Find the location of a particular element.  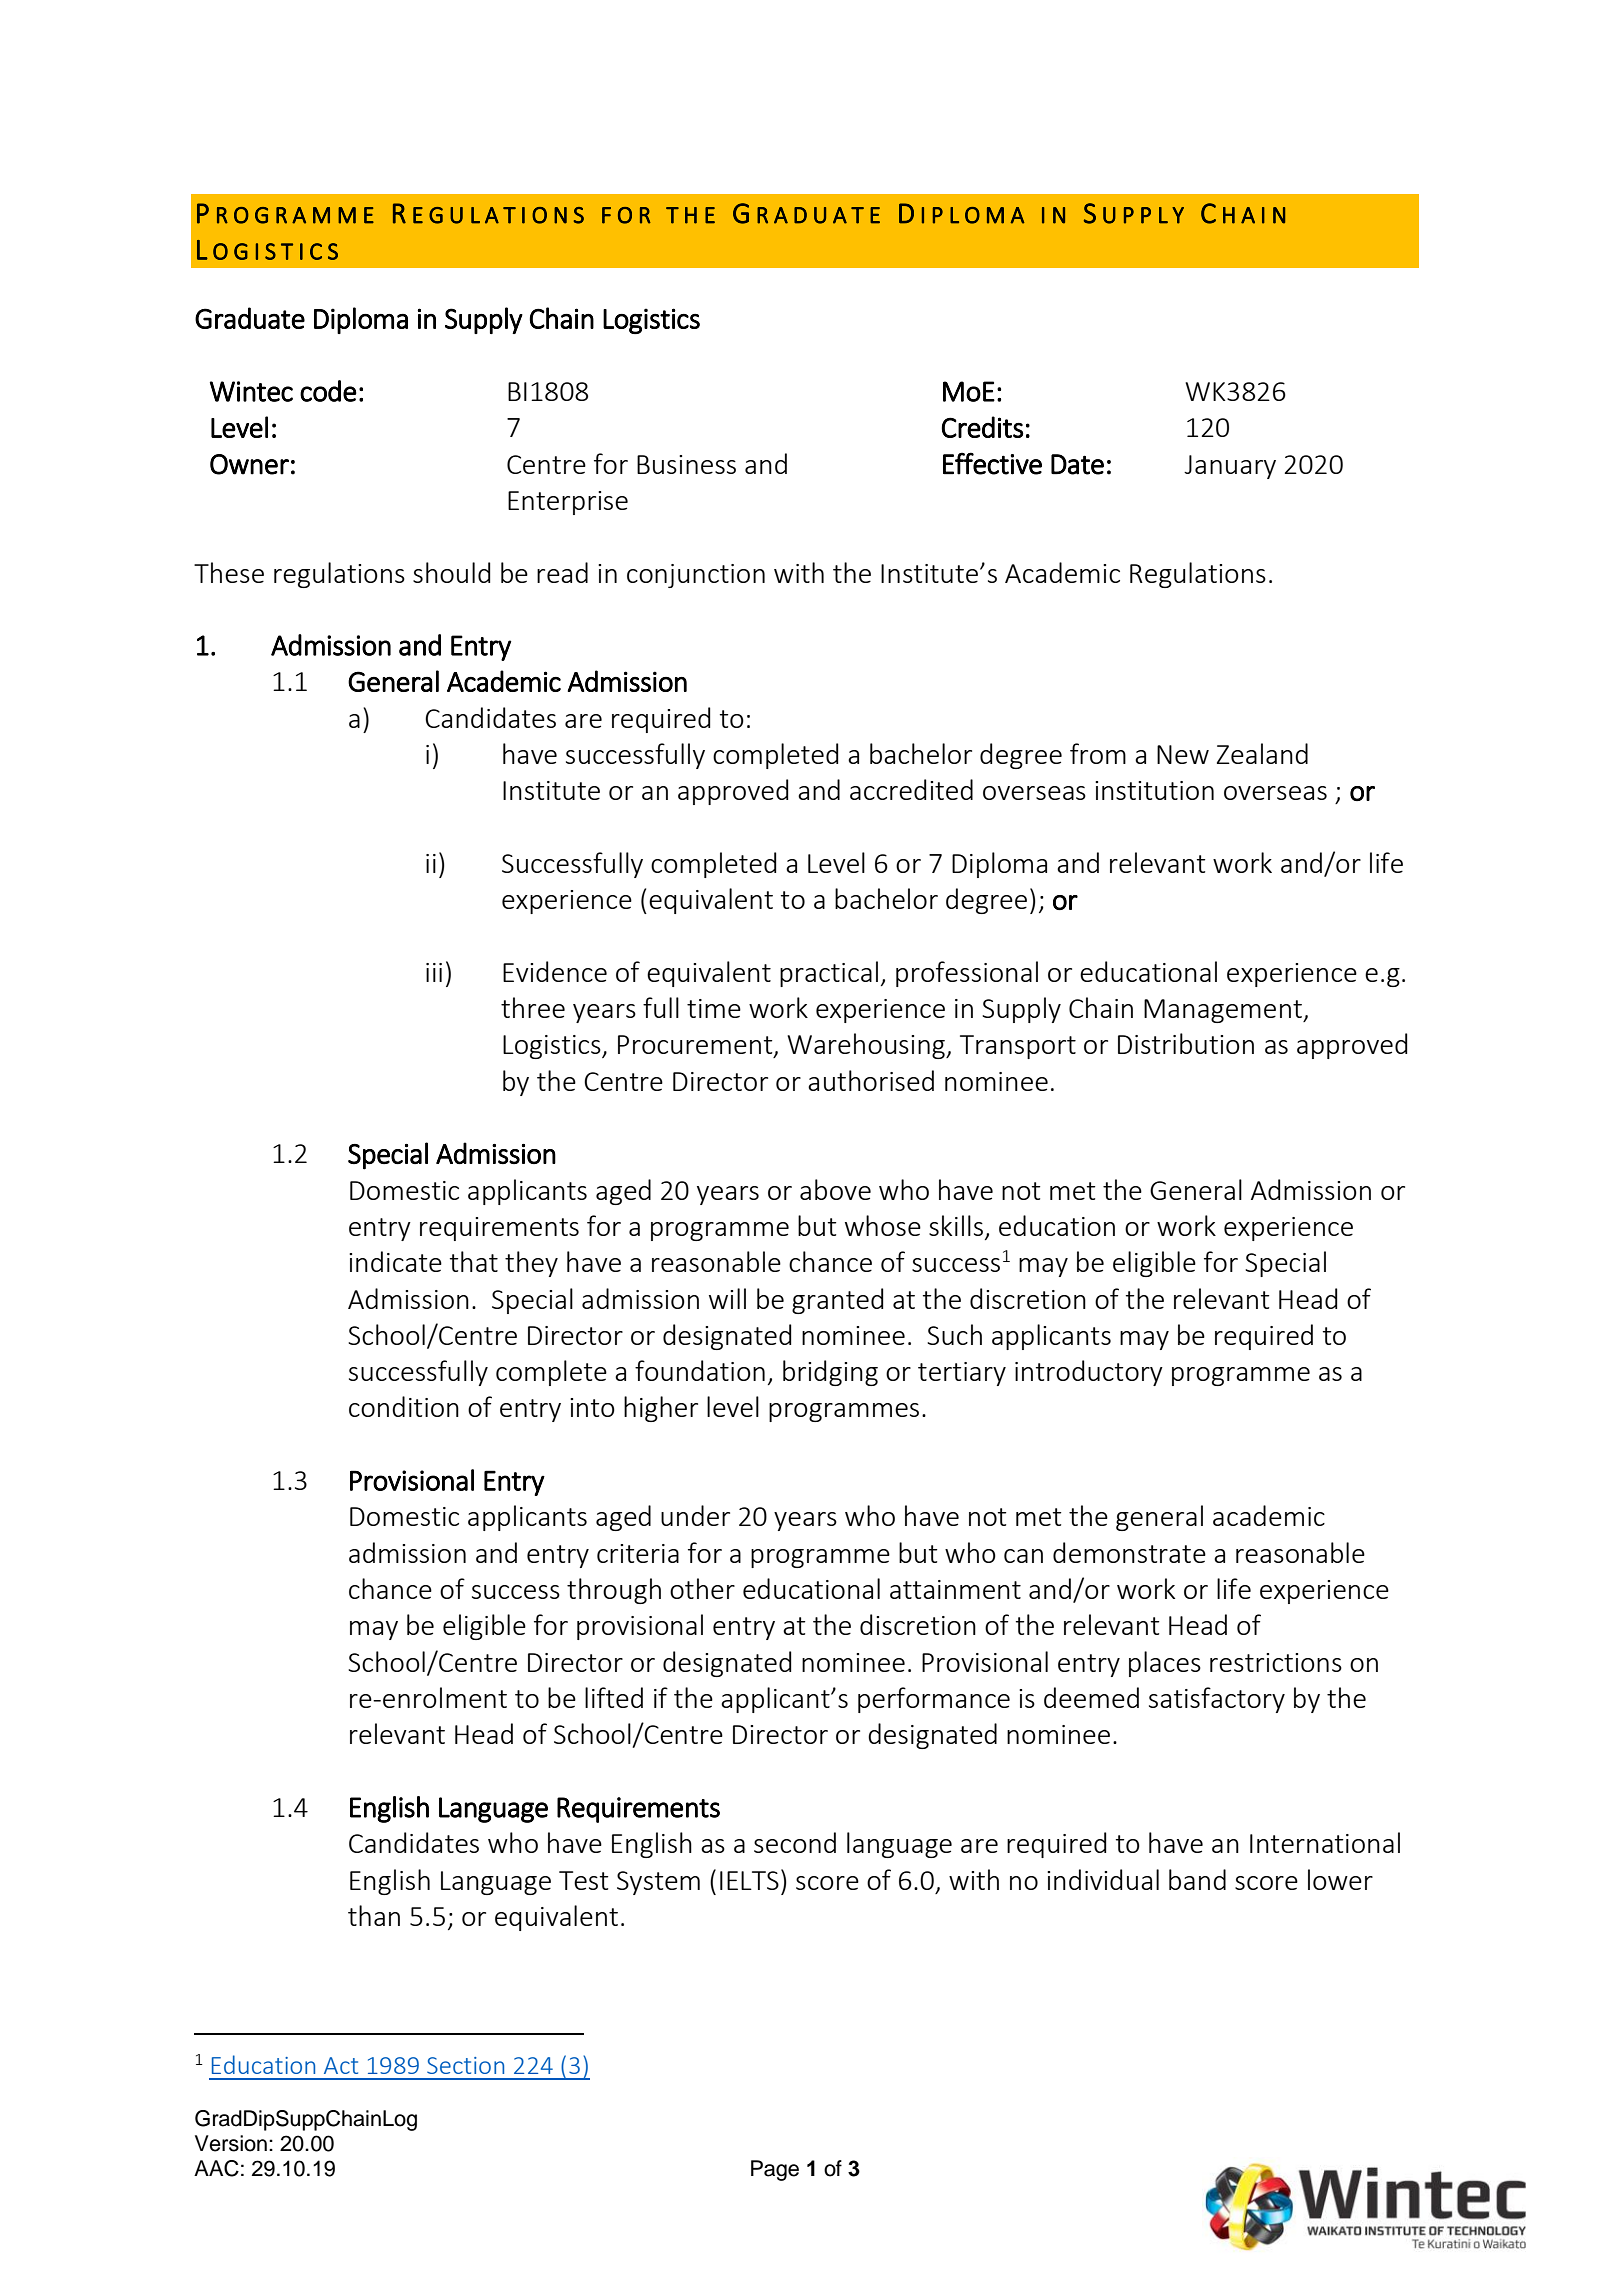

accredited is located at coordinates (911, 789).
